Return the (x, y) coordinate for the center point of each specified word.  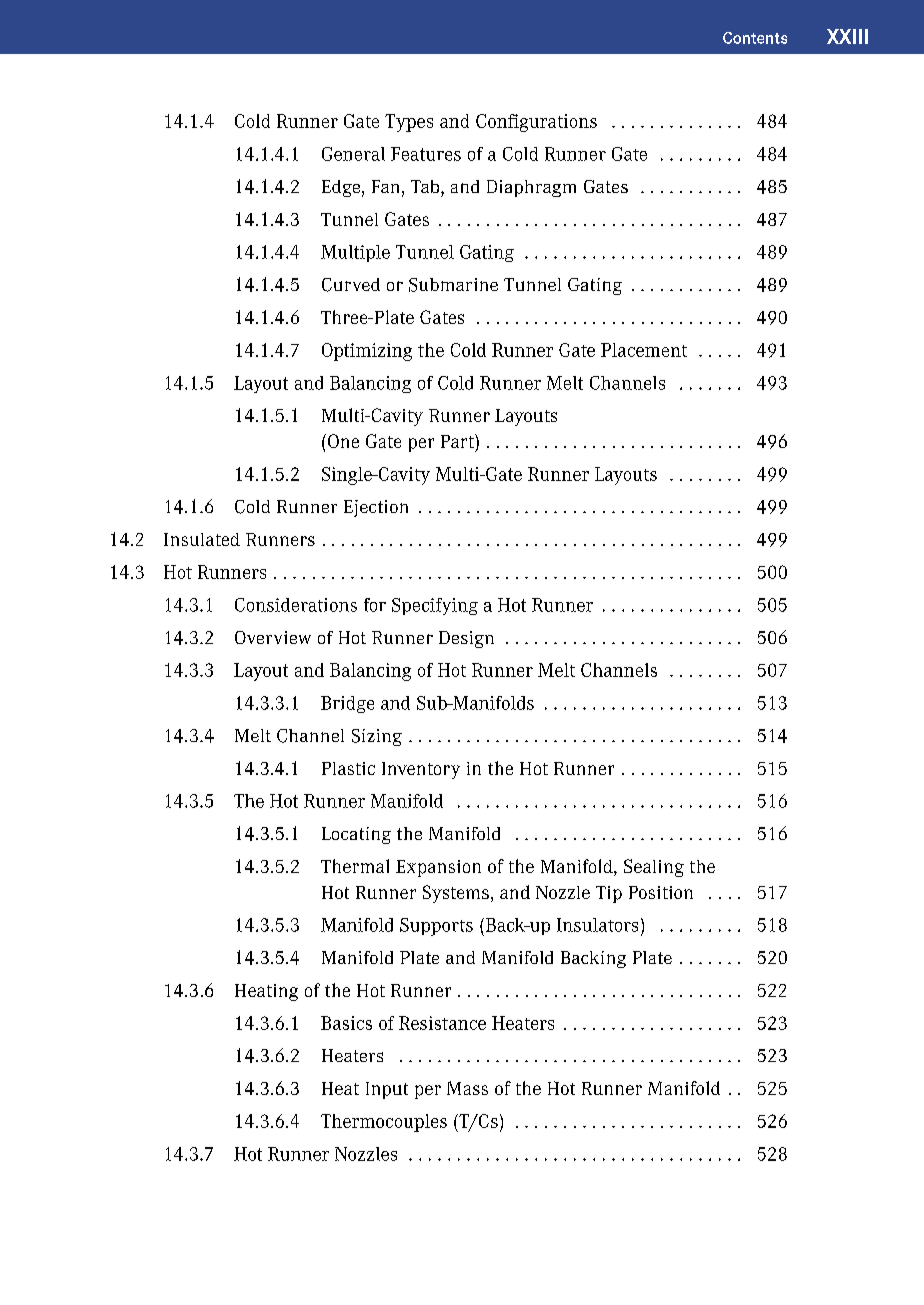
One (342, 441)
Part (458, 441)
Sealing (654, 868)
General (353, 154)
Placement (644, 350)
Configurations (536, 123)
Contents (755, 38)
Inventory (421, 770)
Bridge (347, 704)
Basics (346, 1023)
